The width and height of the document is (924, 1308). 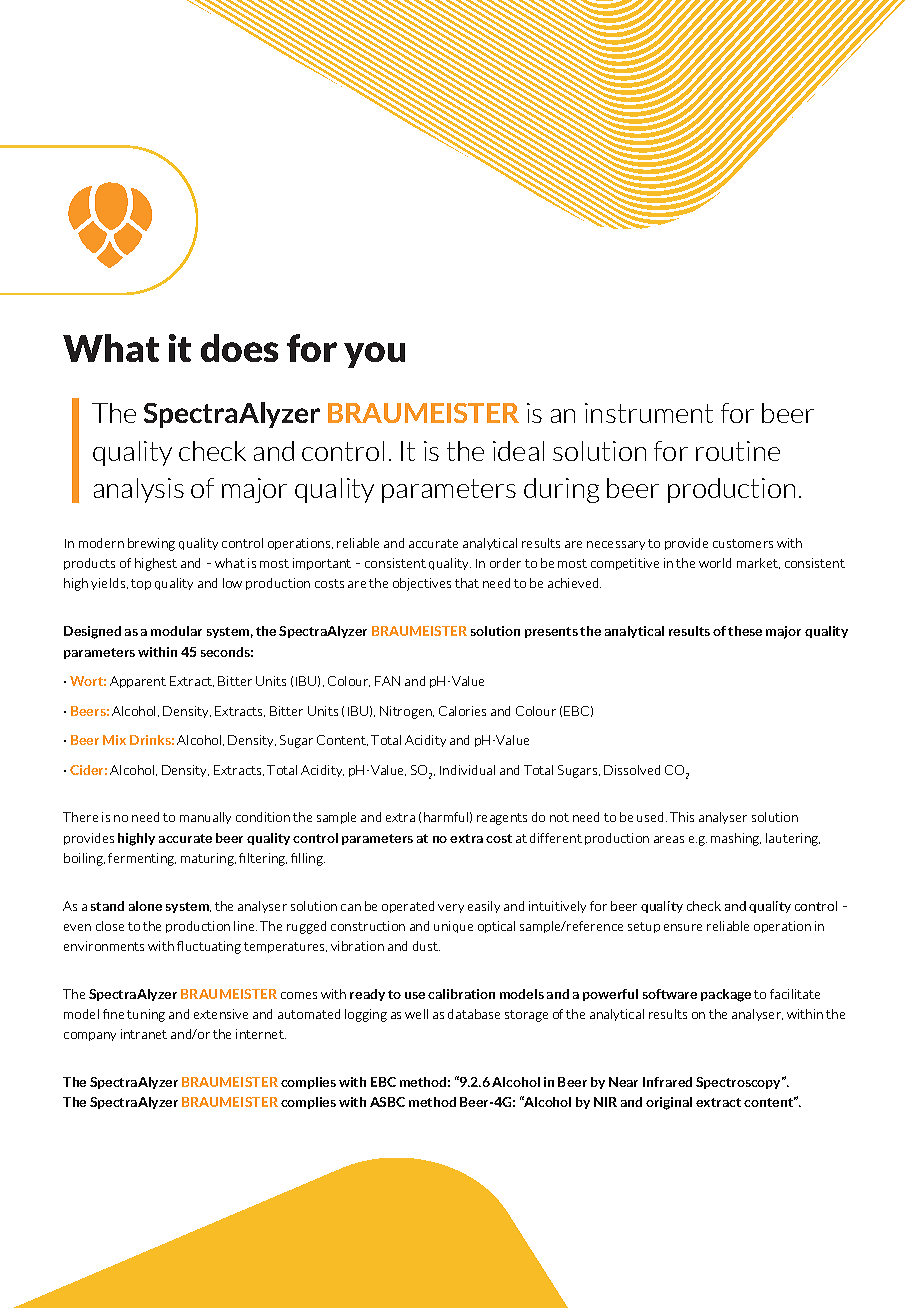 I want to click on mashing, so click(x=736, y=839).
